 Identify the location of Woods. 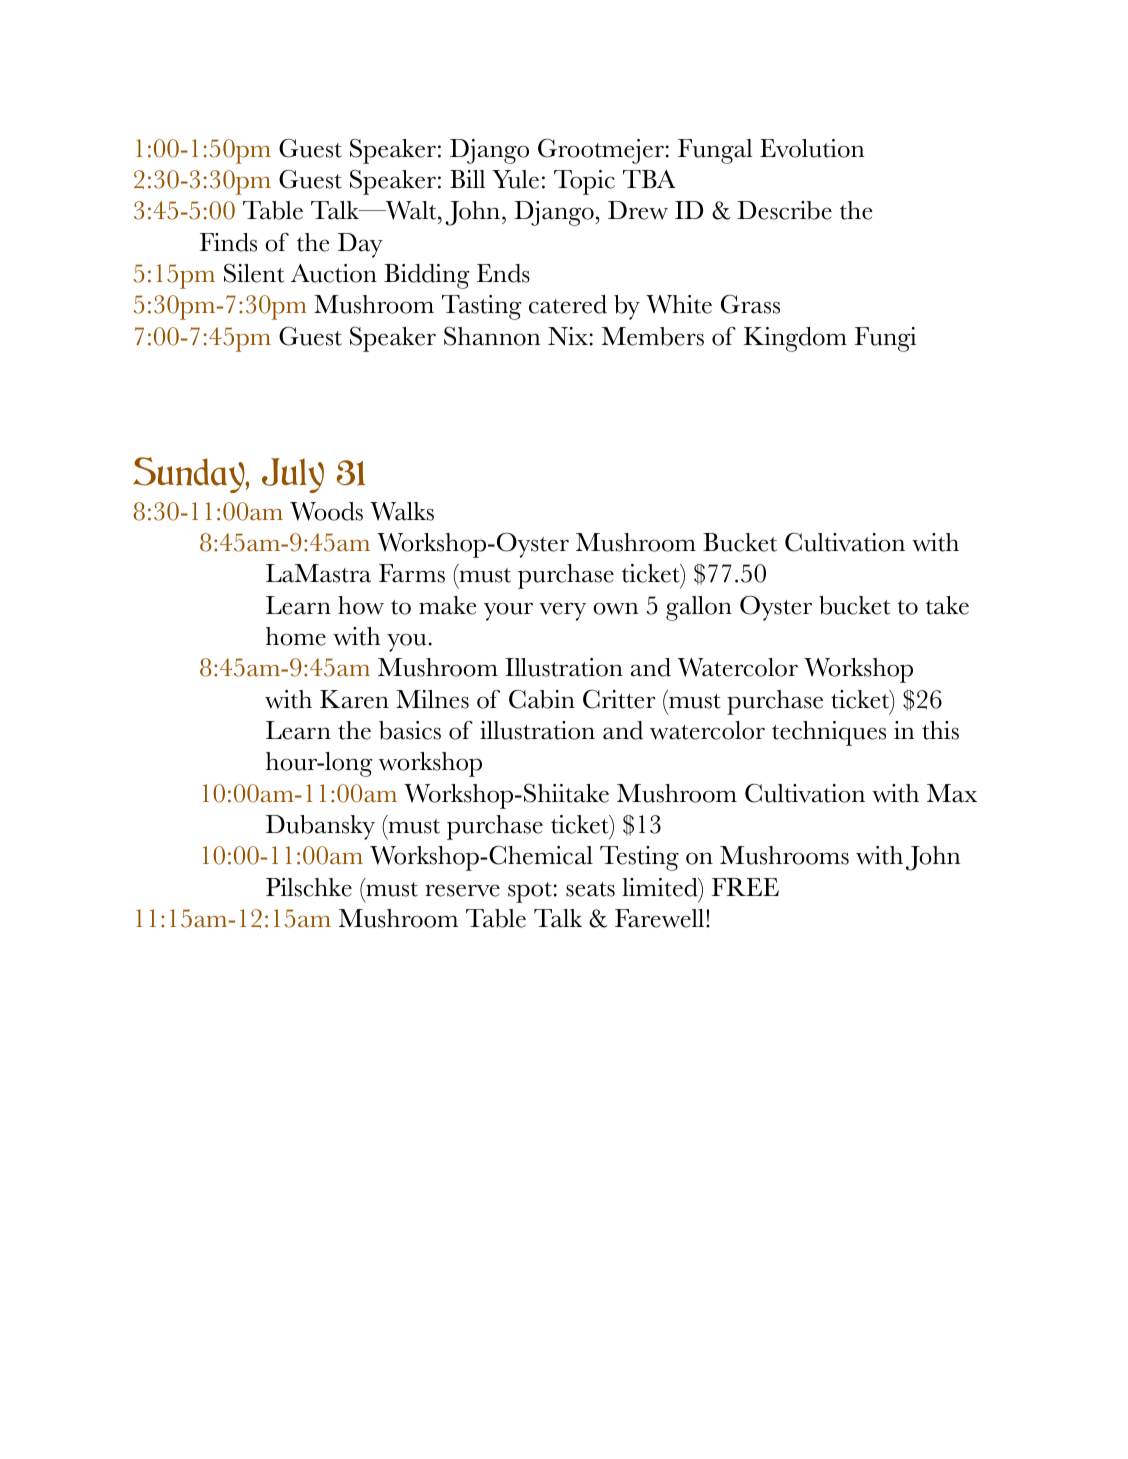
(326, 511).
